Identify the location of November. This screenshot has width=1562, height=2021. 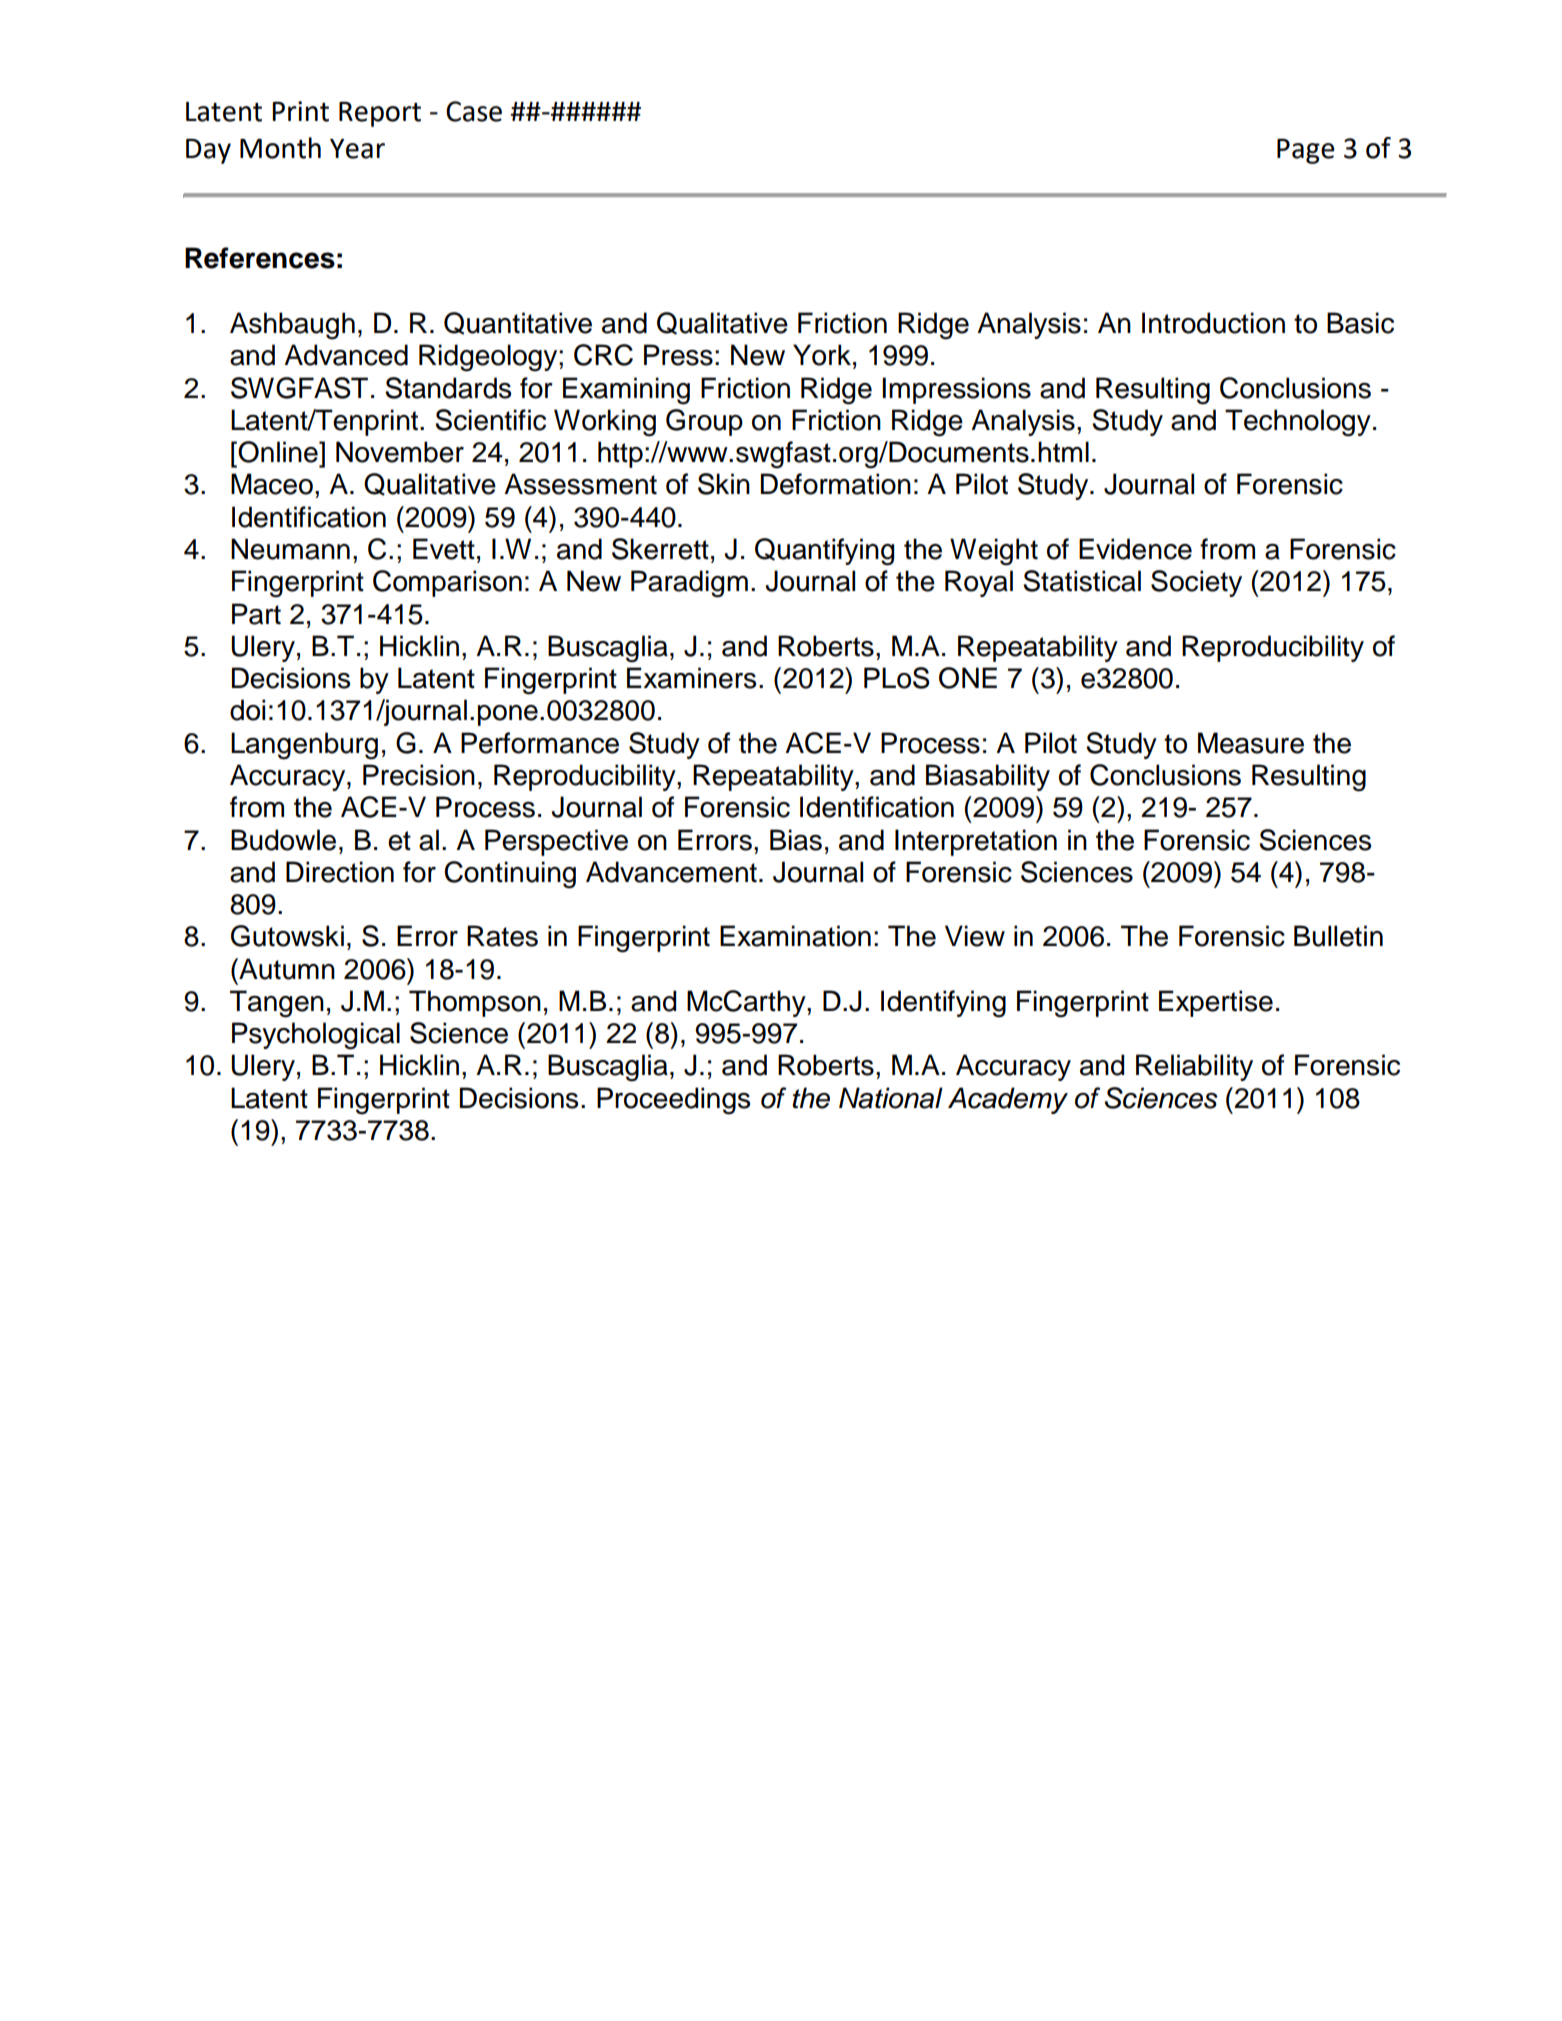
(400, 452).
